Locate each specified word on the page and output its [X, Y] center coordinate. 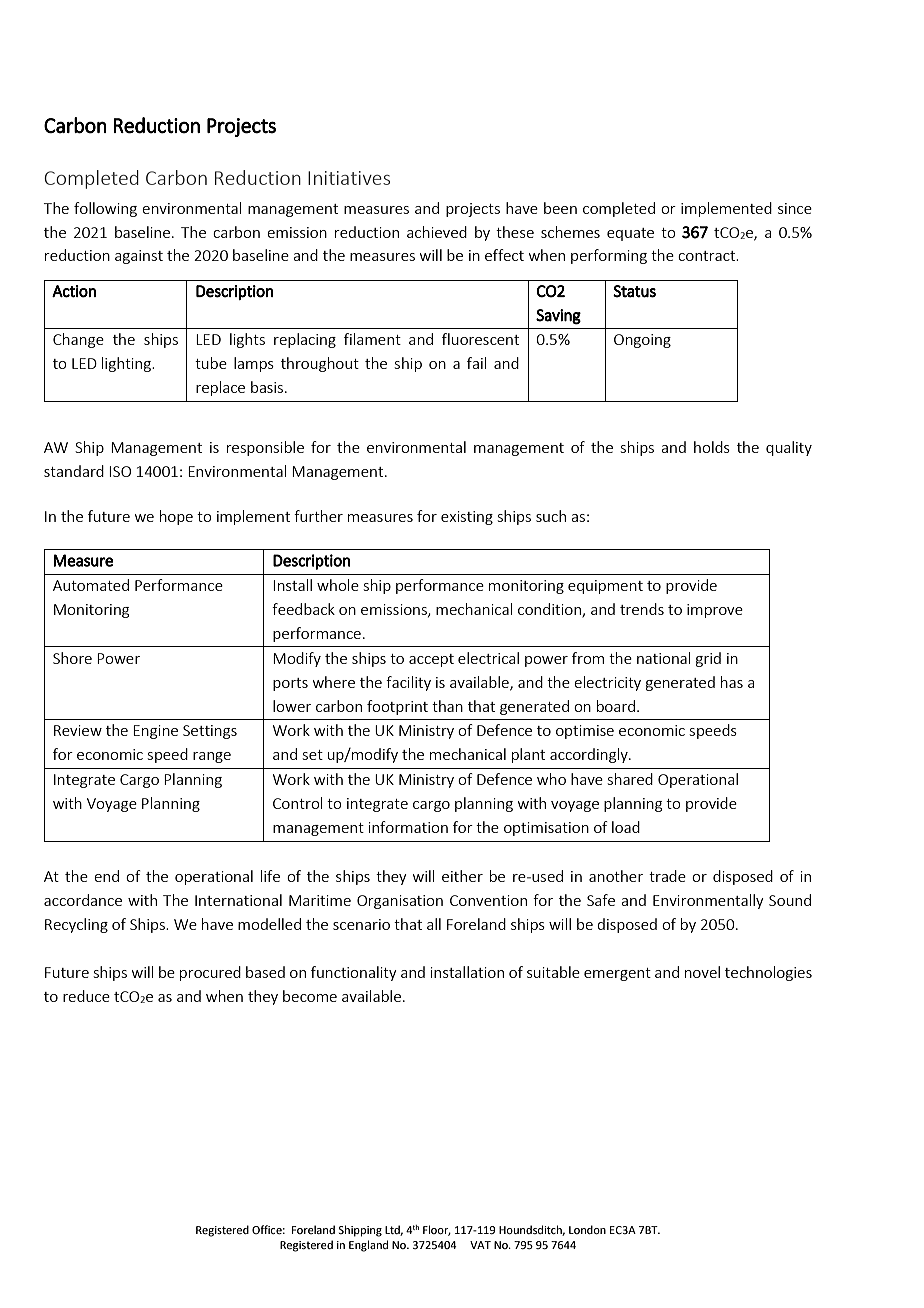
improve [715, 611]
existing [467, 518]
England [368, 1246]
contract [708, 256]
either [462, 876]
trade [667, 876]
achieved [437, 232]
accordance [83, 900]
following [105, 209]
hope [176, 517]
